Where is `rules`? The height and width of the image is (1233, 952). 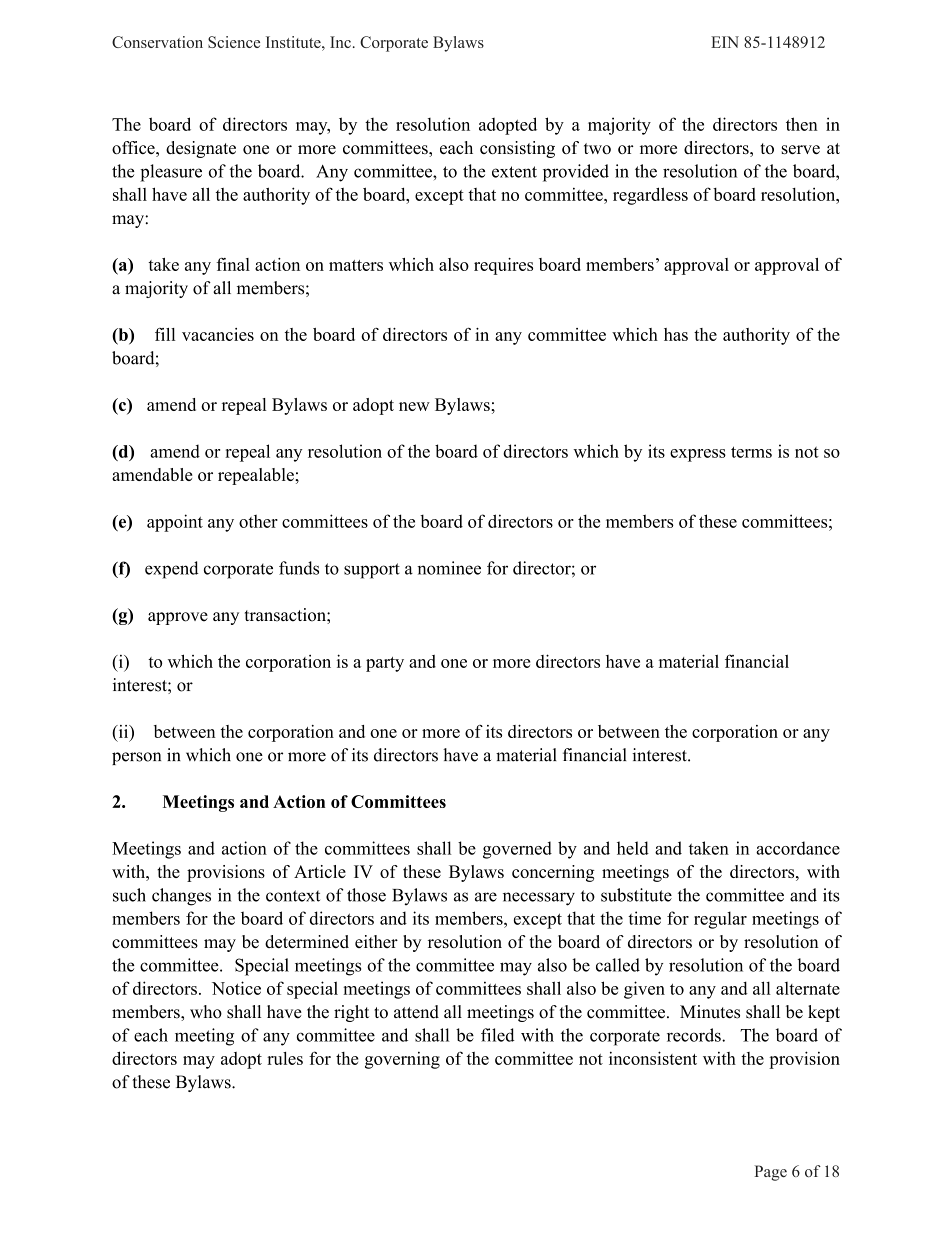
rules is located at coordinates (285, 1058).
